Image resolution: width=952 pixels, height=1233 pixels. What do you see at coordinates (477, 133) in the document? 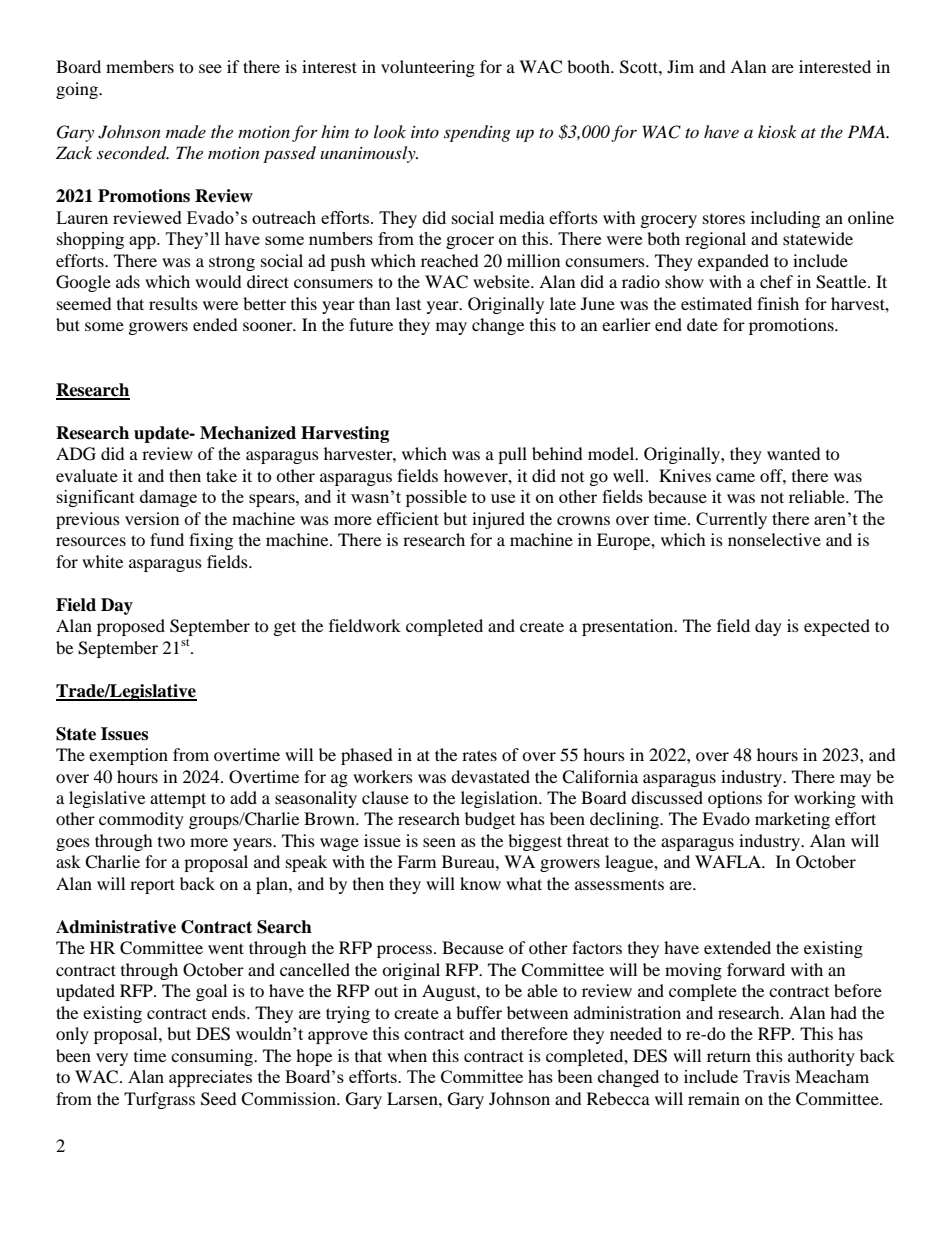
I see `spending` at bounding box center [477, 133].
